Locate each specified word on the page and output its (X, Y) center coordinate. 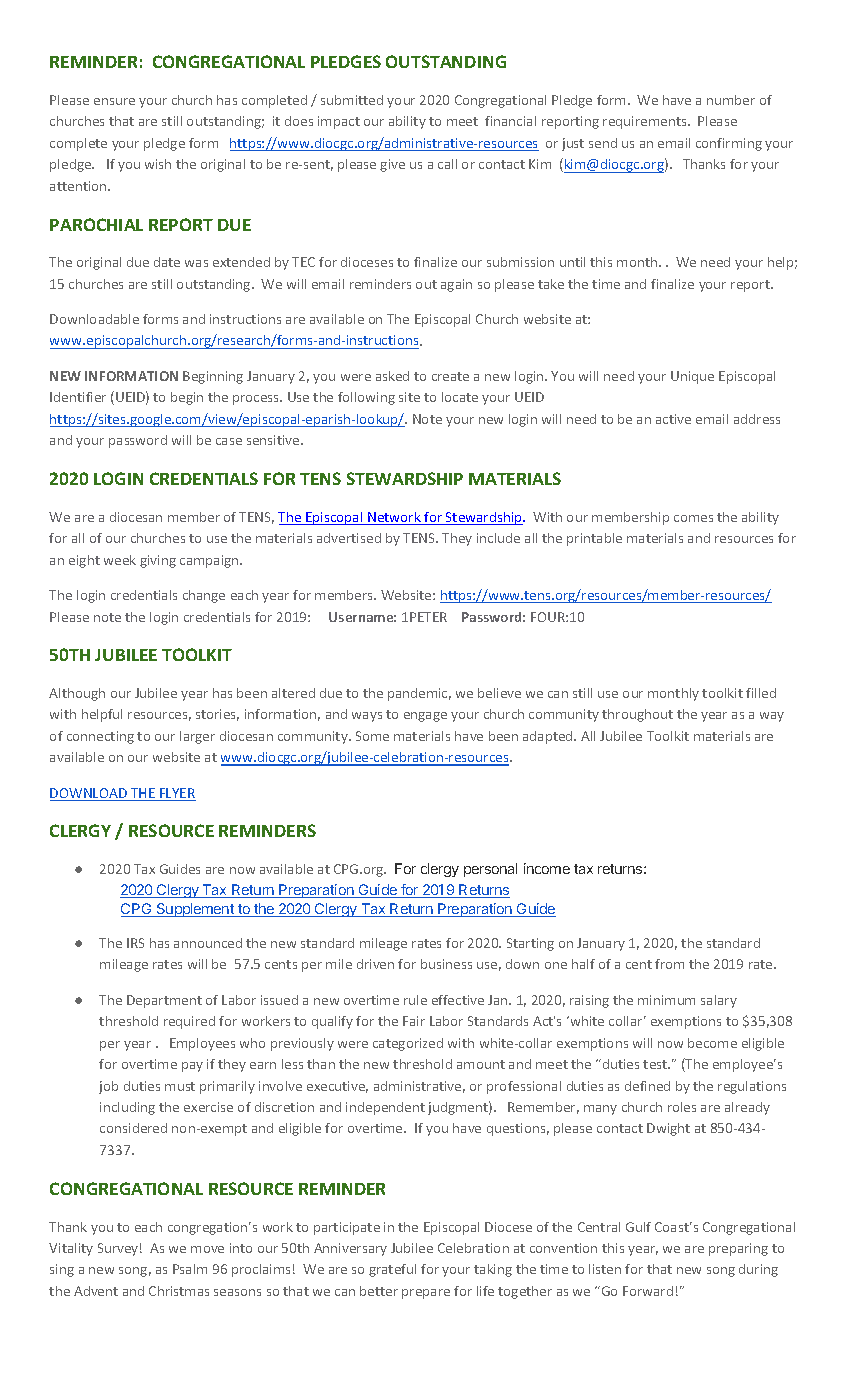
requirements (646, 122)
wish (158, 164)
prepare (426, 1294)
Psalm (190, 1269)
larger (197, 737)
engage (425, 717)
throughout (637, 715)
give (392, 165)
